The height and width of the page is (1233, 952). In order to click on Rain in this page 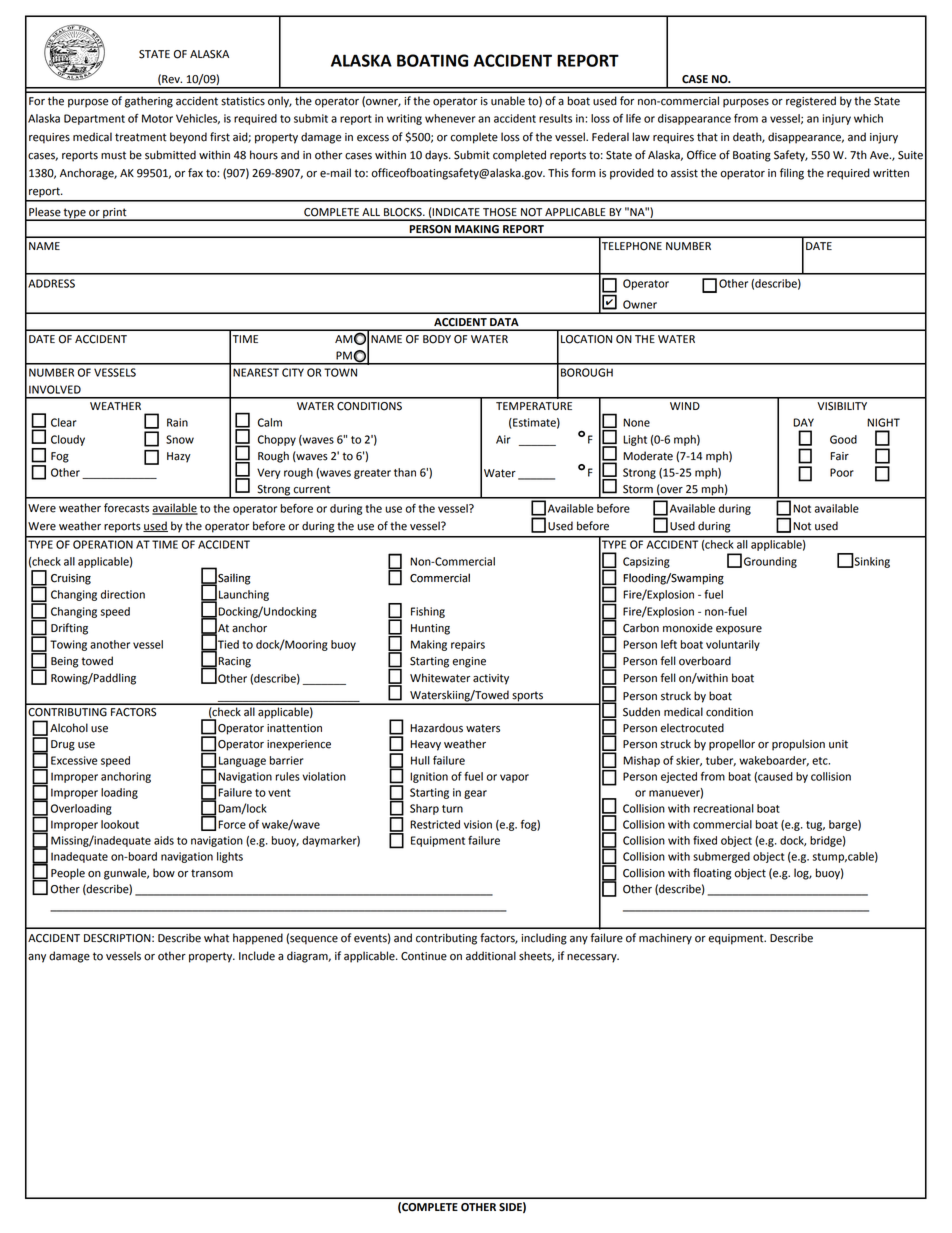, I will do `click(177, 422)`.
